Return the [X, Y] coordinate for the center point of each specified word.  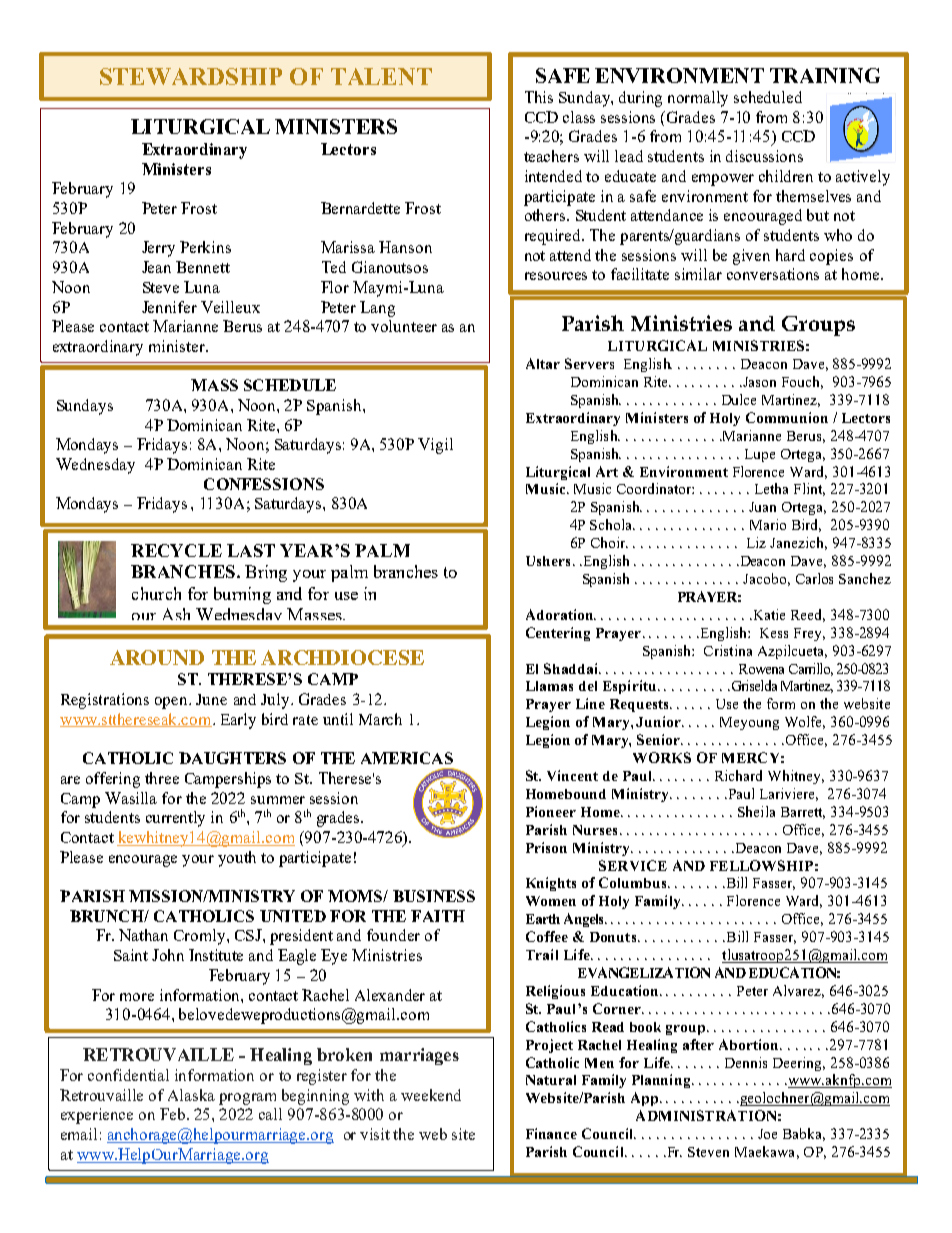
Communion [787, 417]
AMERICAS [407, 758]
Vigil [435, 446]
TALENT [381, 76]
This [539, 97]
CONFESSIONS [264, 484]
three [162, 778]
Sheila [756, 811]
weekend [431, 1095]
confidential [128, 1075]
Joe [767, 1134]
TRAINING [825, 75]
